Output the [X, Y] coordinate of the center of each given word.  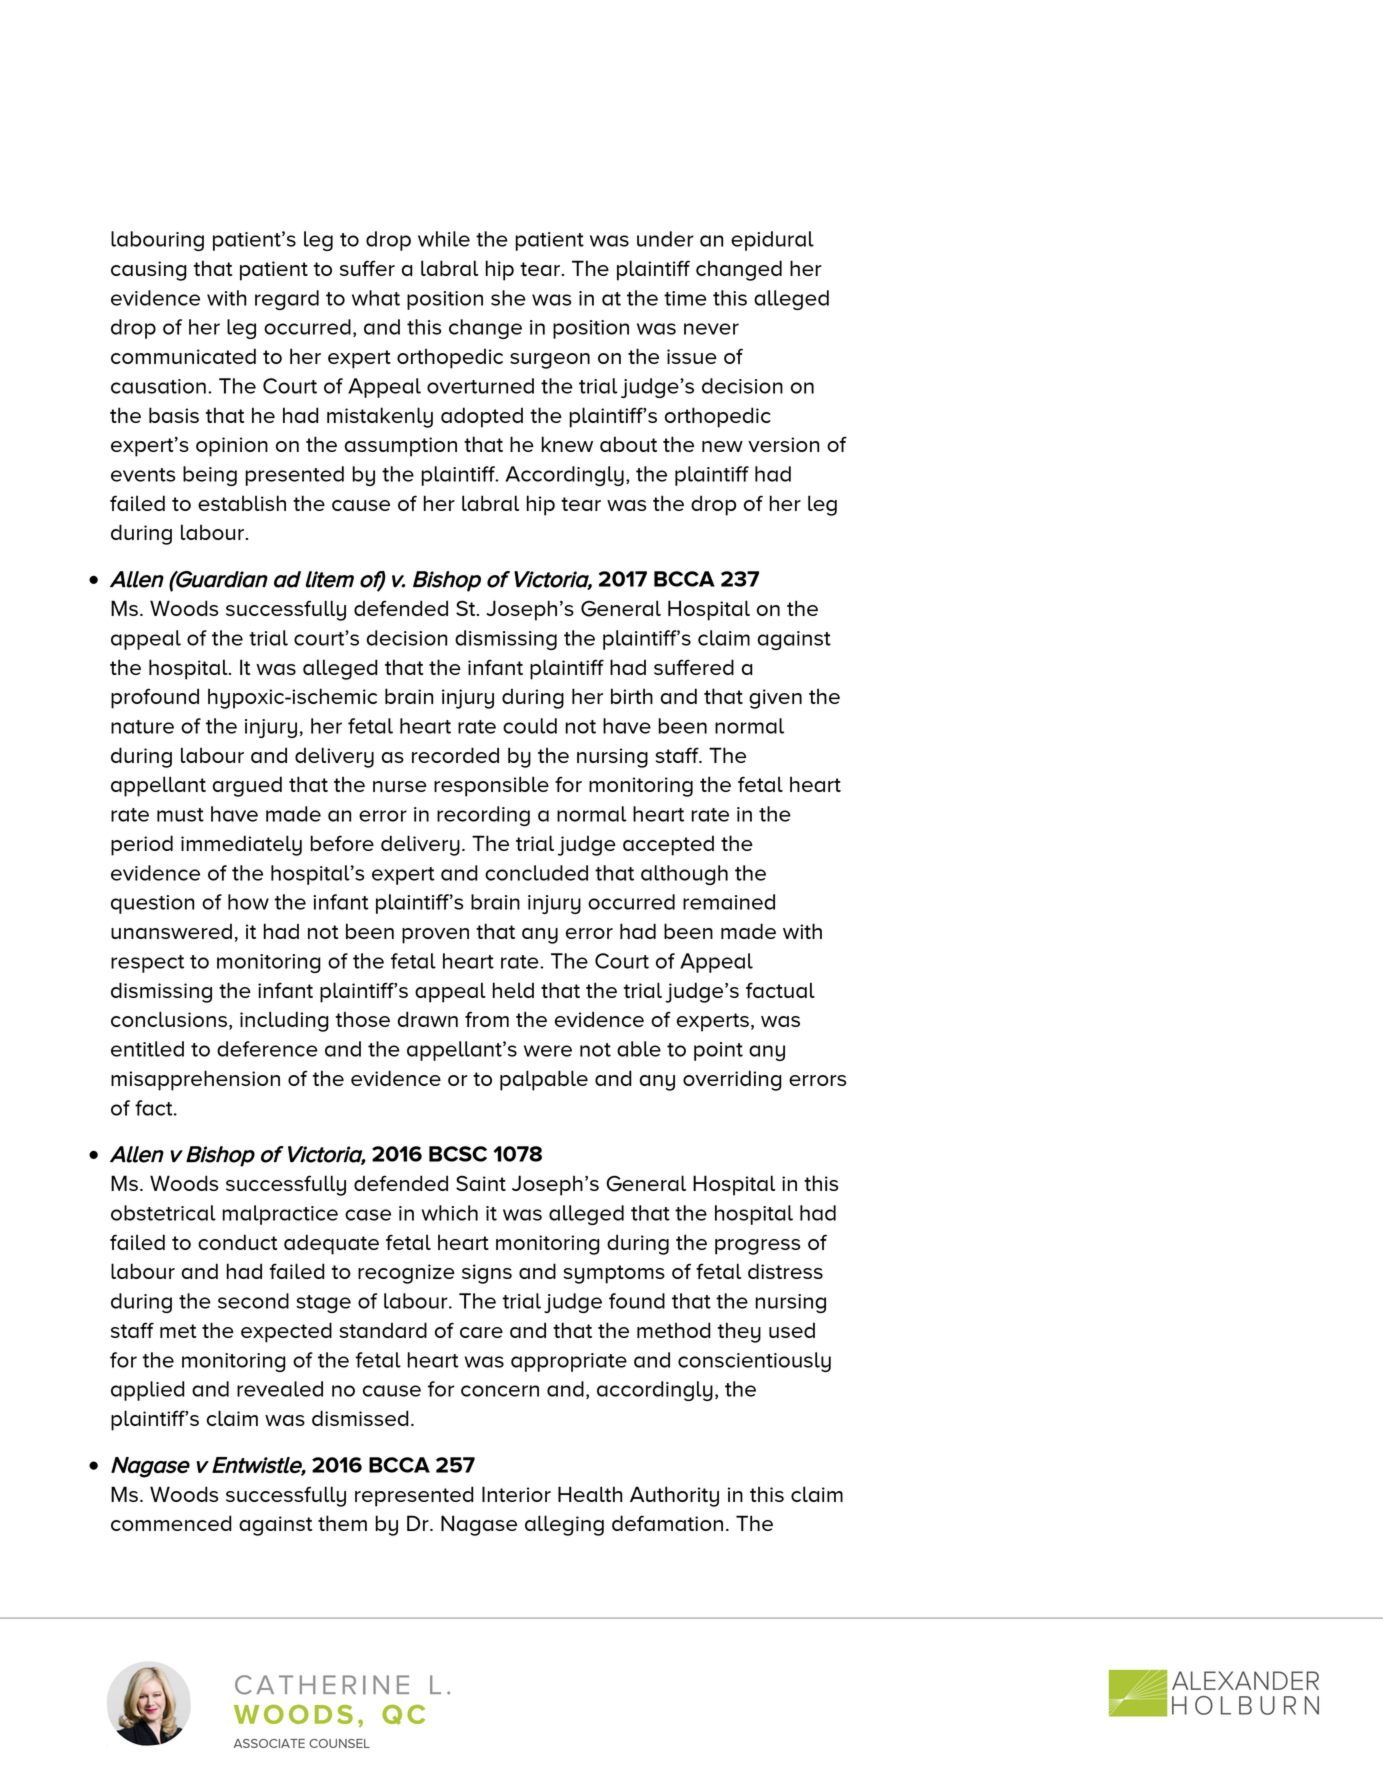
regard [287, 300]
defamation [667, 1523]
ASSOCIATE [269, 1743]
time [685, 298]
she [508, 298]
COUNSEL [339, 1743]
